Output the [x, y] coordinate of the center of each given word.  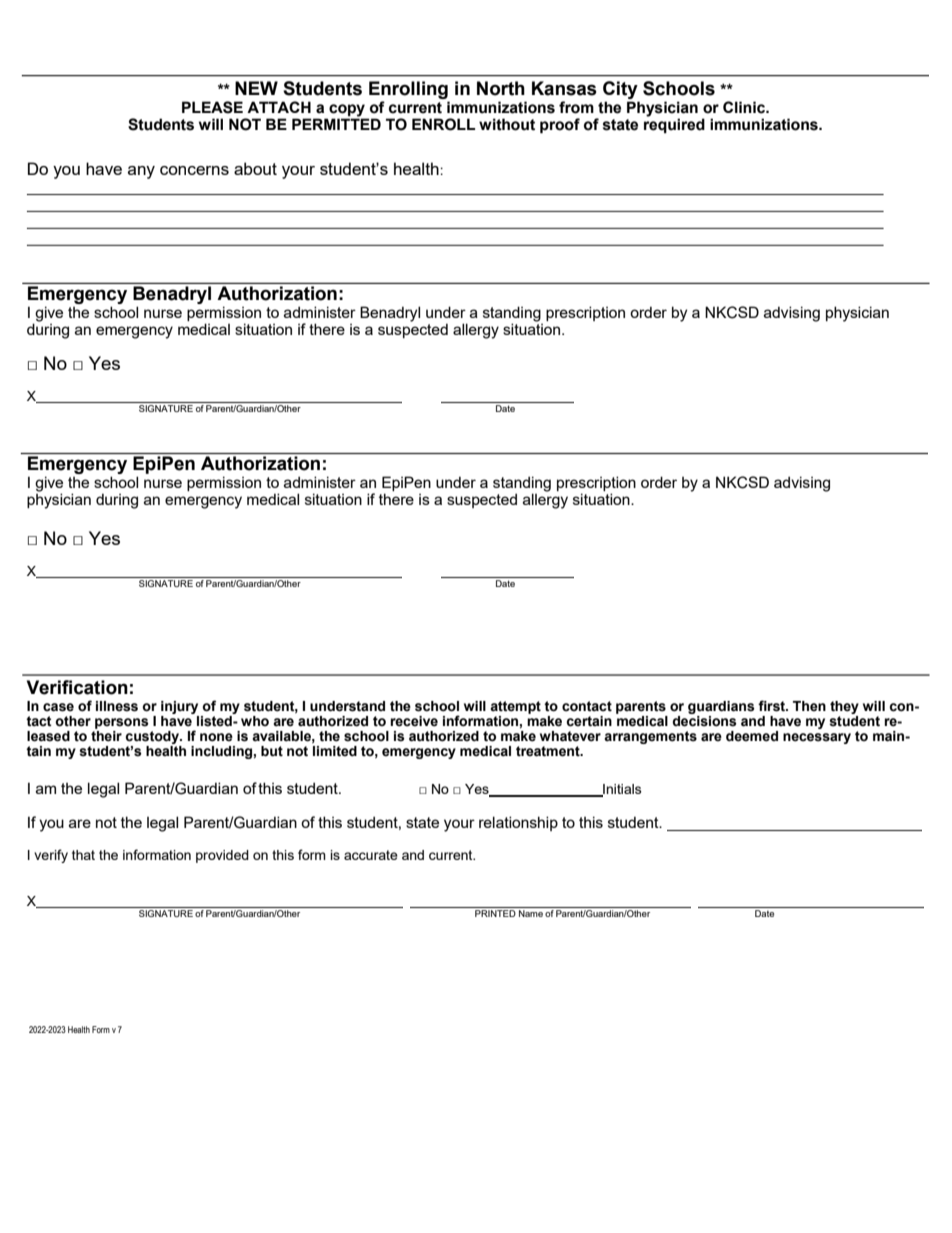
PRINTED [495, 913]
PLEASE [212, 107]
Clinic [745, 107]
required [674, 124]
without [507, 124]
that [83, 855]
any [141, 172]
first [772, 706]
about [255, 168]
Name [531, 913]
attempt [515, 707]
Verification [77, 687]
